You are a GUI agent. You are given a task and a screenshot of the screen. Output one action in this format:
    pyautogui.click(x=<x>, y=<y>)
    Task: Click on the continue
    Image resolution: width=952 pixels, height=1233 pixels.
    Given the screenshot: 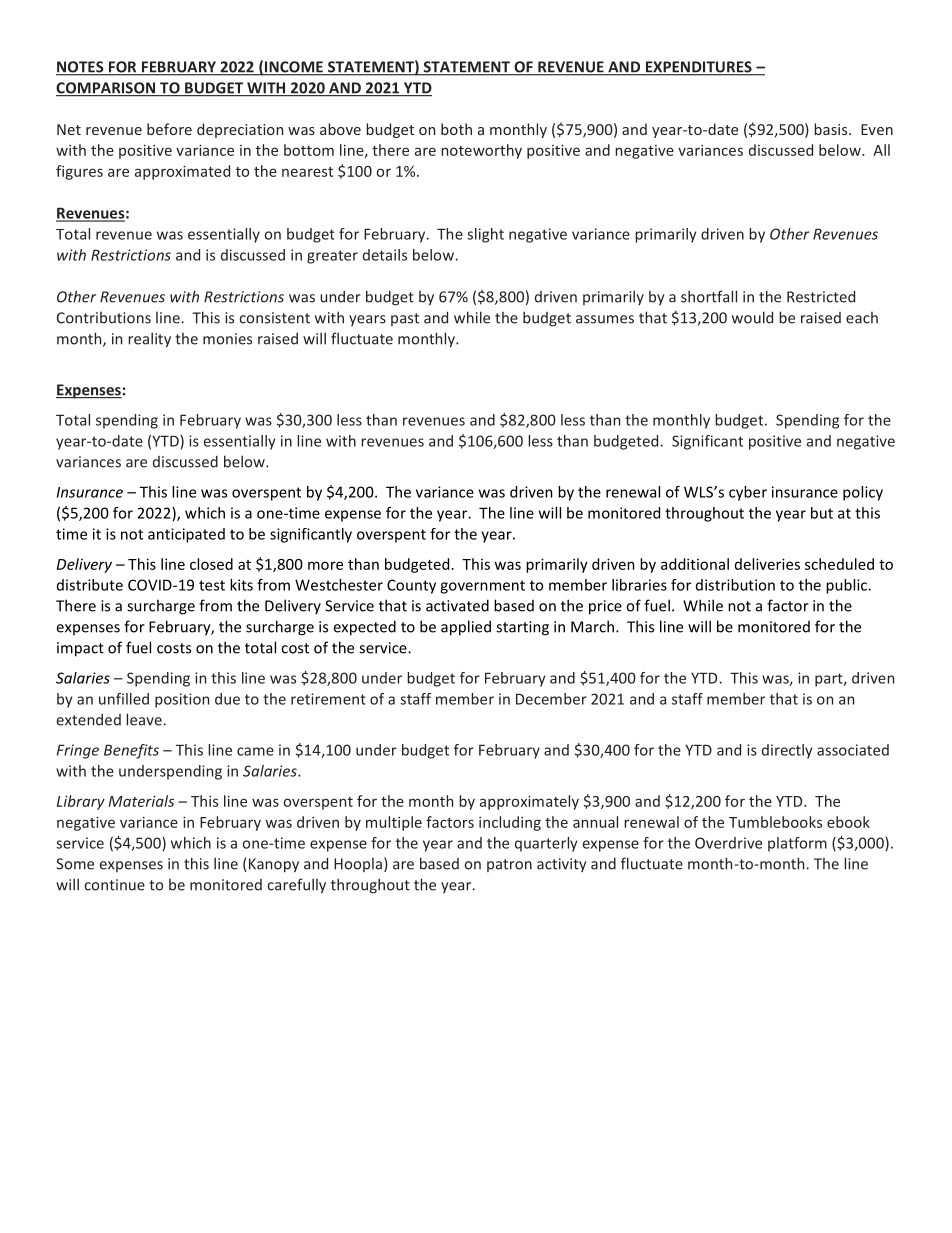 What is the action you would take?
    pyautogui.click(x=114, y=885)
